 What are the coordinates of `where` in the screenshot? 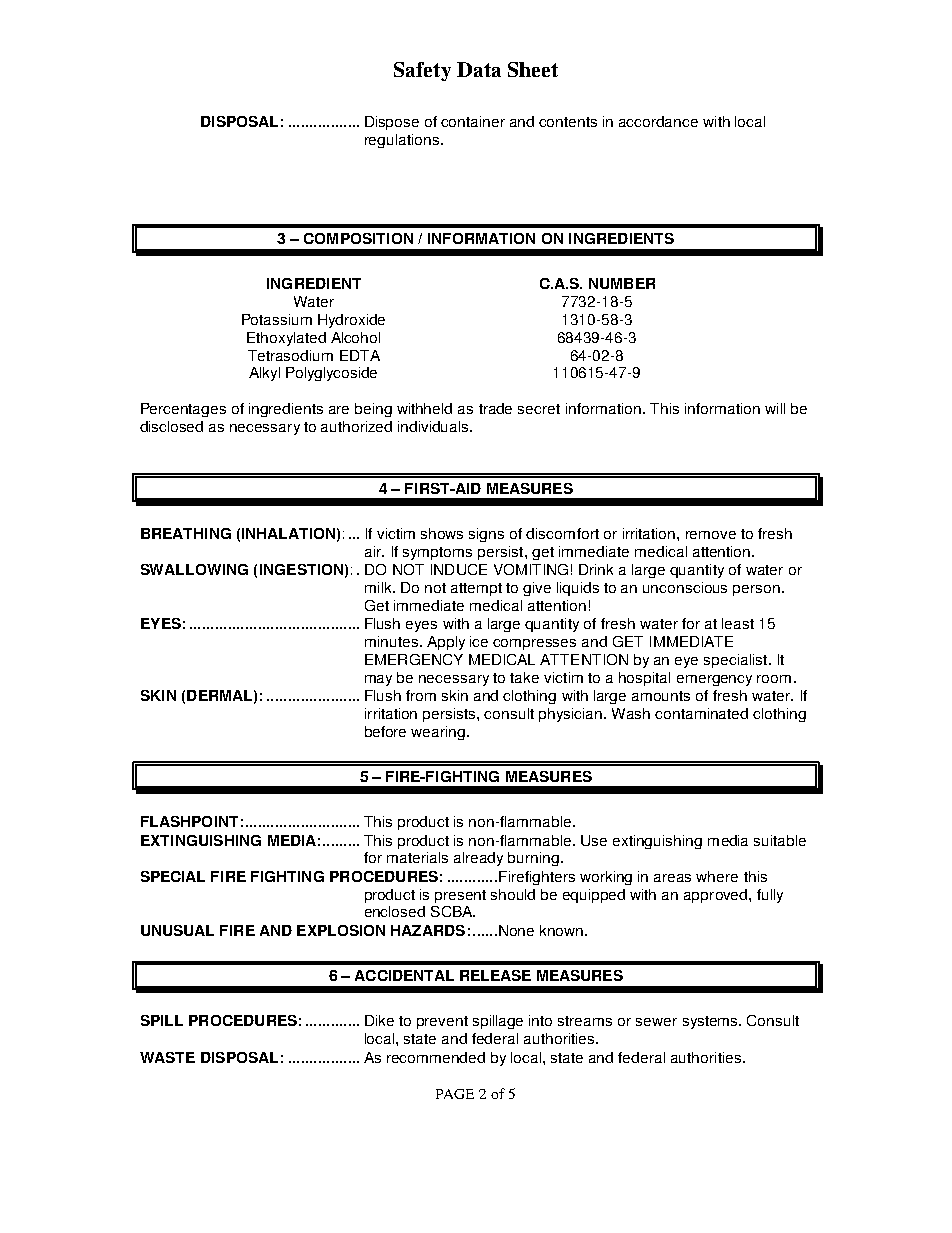 It's located at (717, 876).
